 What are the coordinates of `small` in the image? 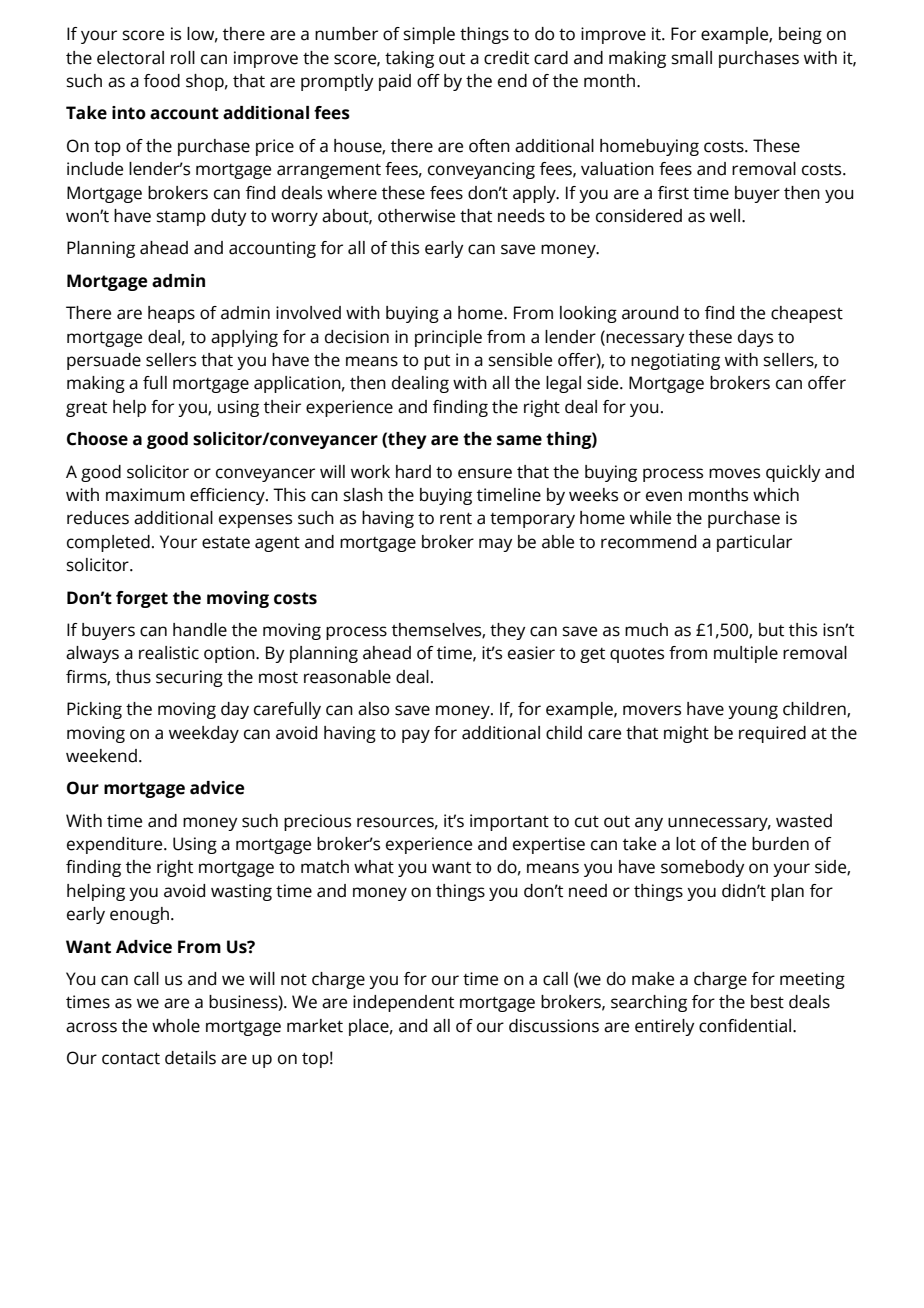 It's located at (692, 58).
